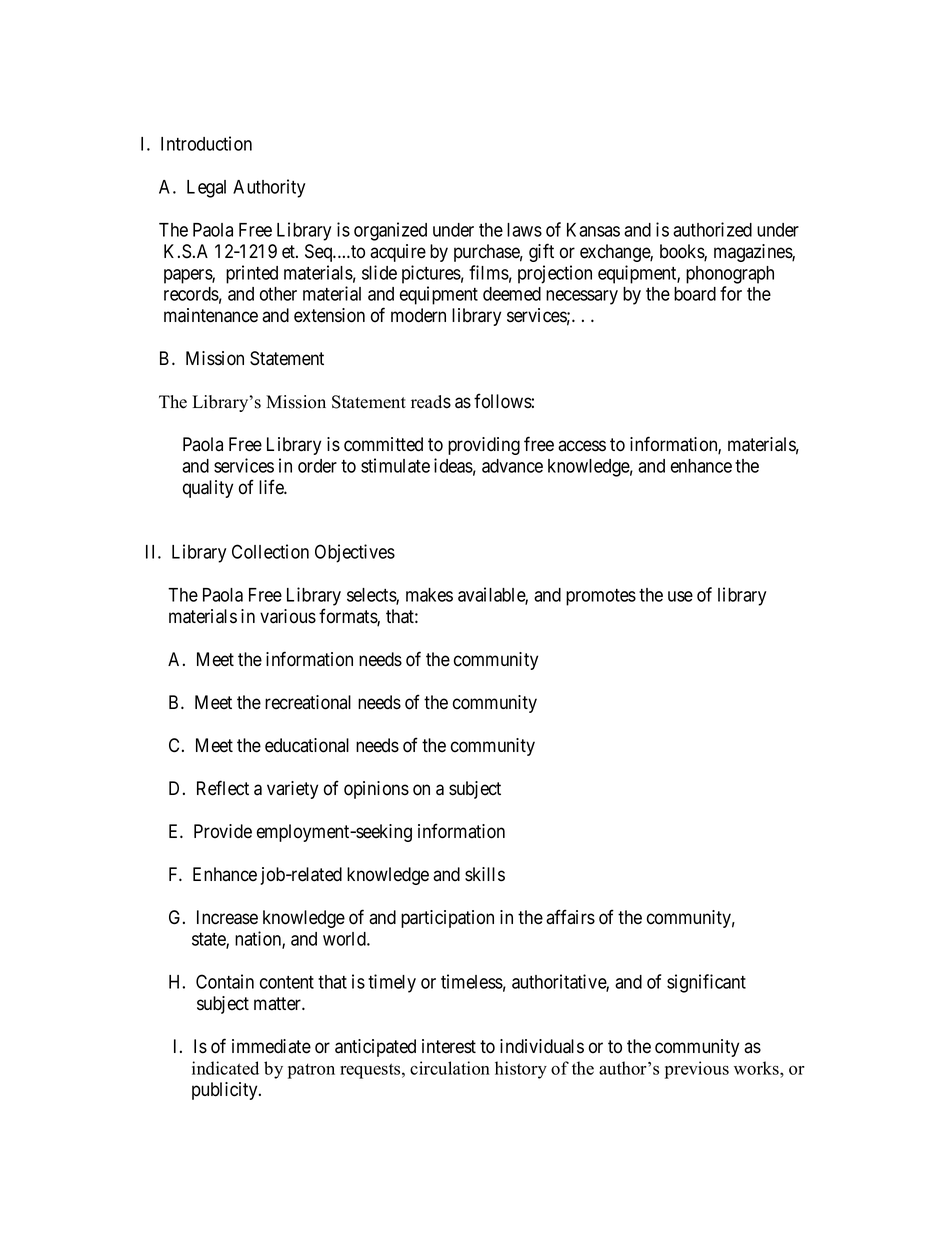 This screenshot has width=952, height=1233. I want to click on Legal, so click(206, 189).
